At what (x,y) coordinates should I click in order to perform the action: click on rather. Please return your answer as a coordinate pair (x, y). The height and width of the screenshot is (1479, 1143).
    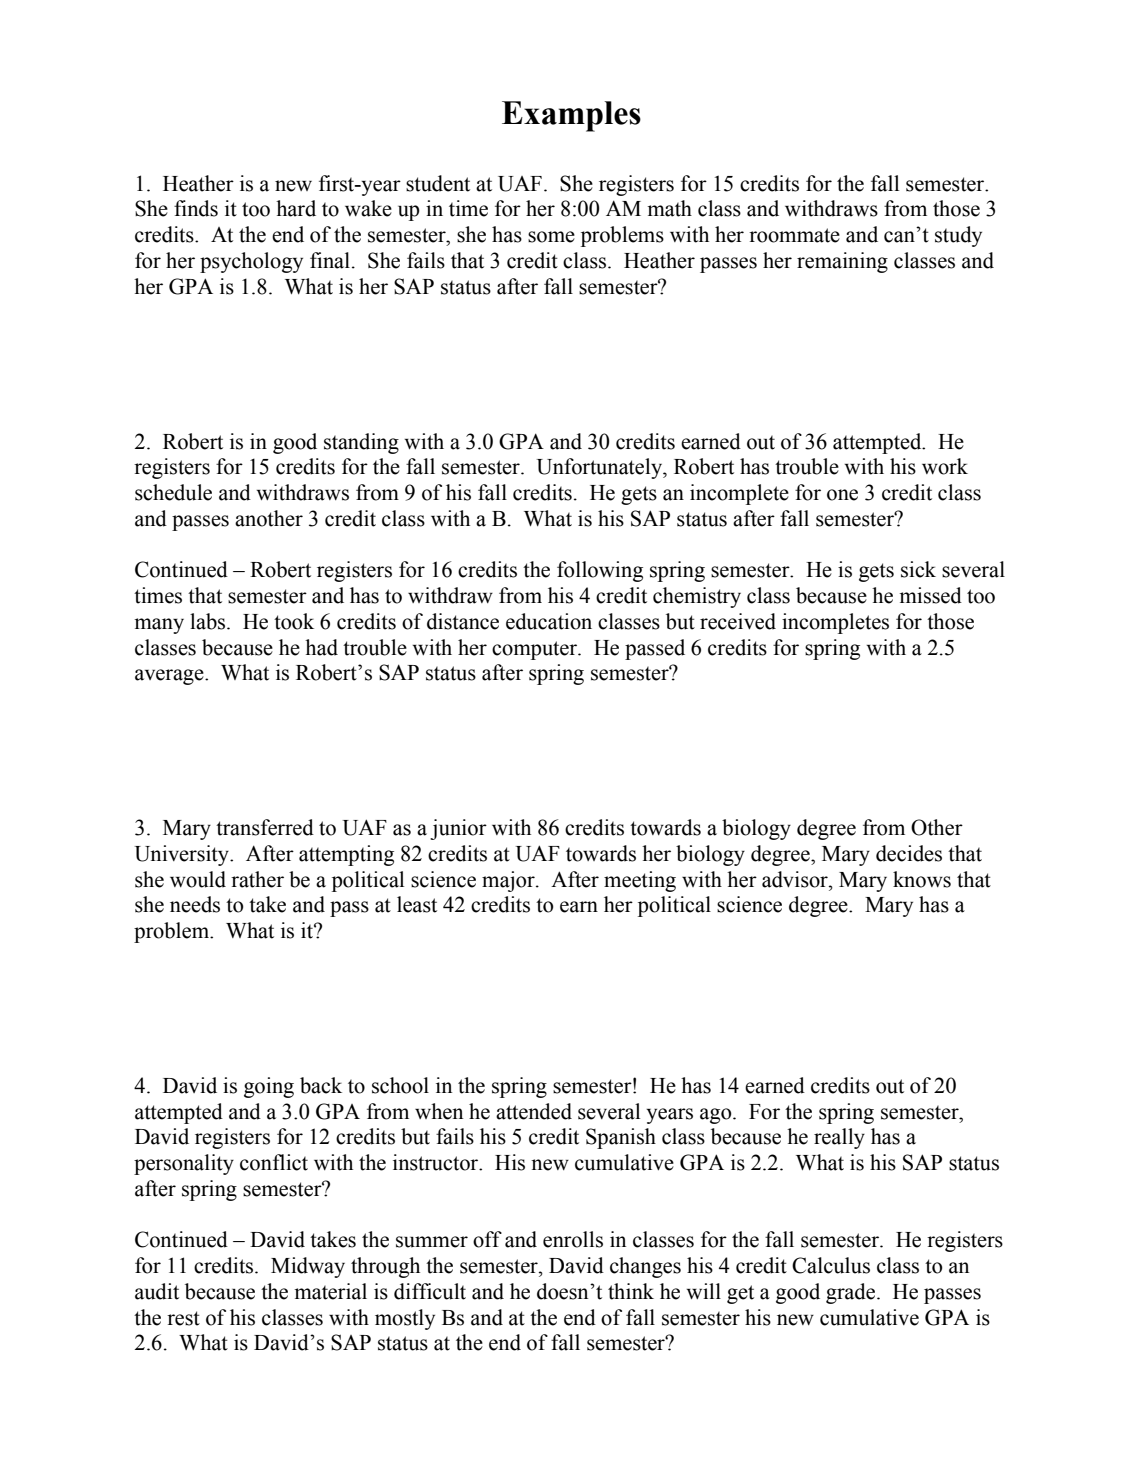
    Looking at the image, I should click on (257, 879).
